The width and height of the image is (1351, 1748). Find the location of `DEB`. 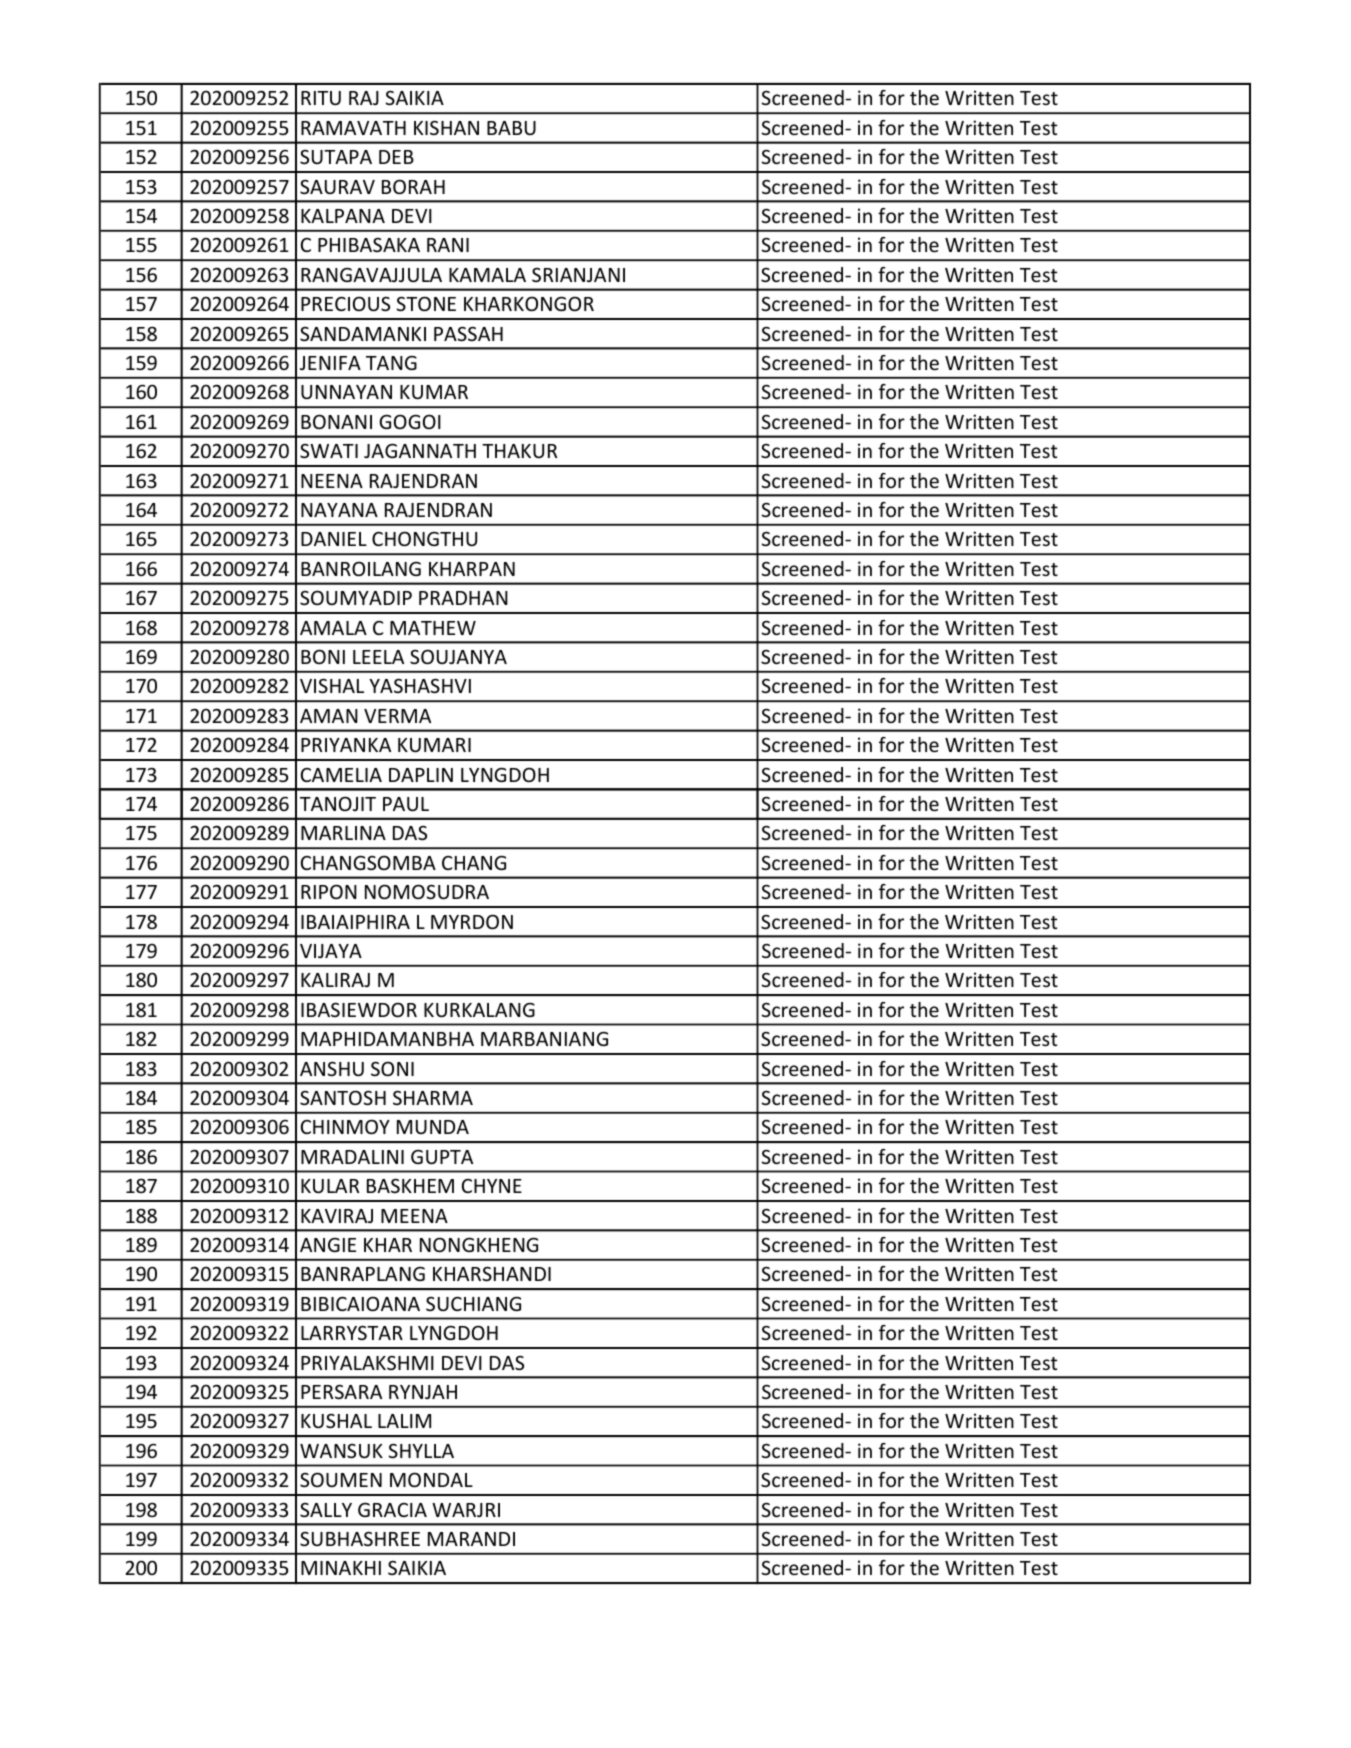

DEB is located at coordinates (396, 157).
